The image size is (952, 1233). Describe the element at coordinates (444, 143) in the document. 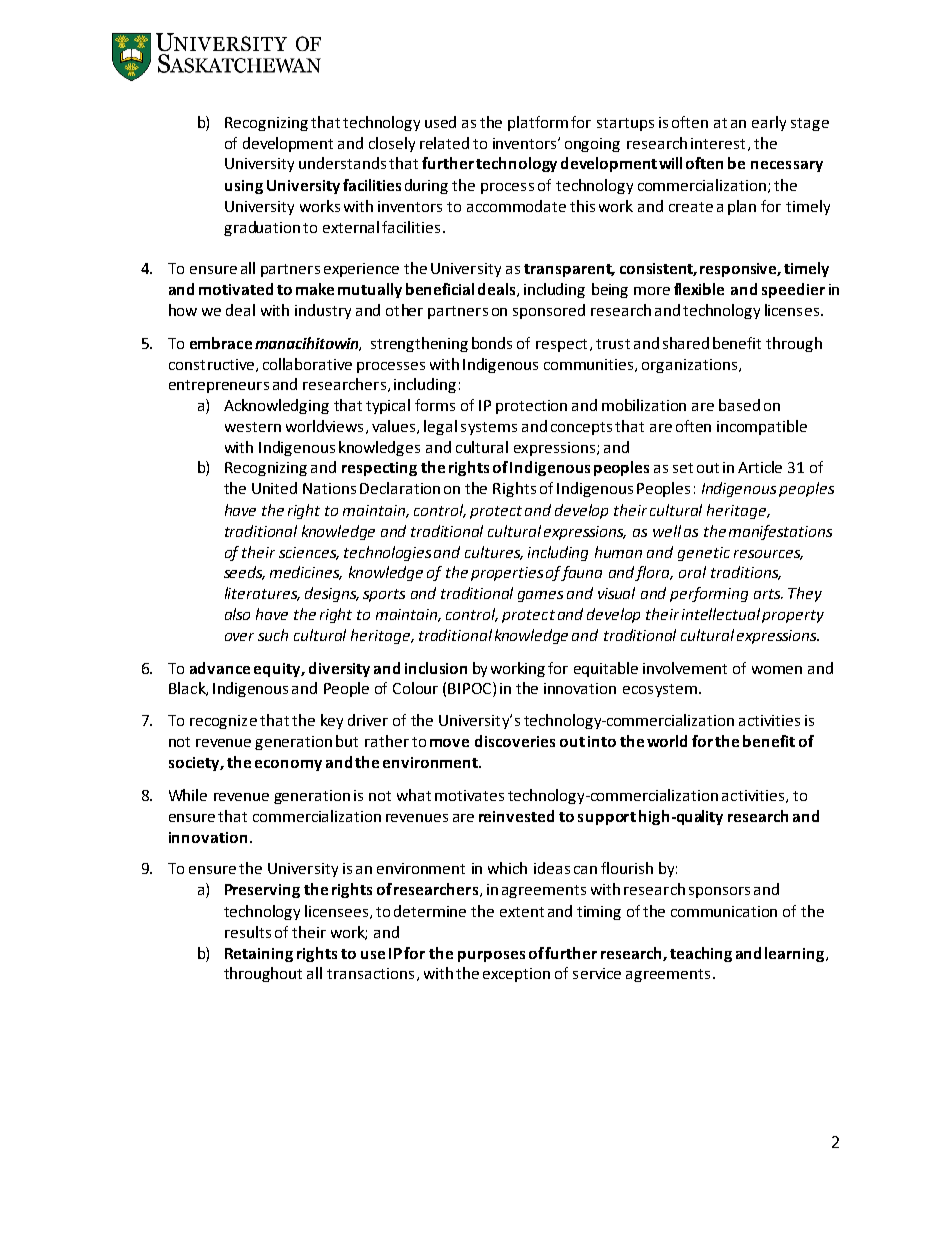

I see `related` at that location.
